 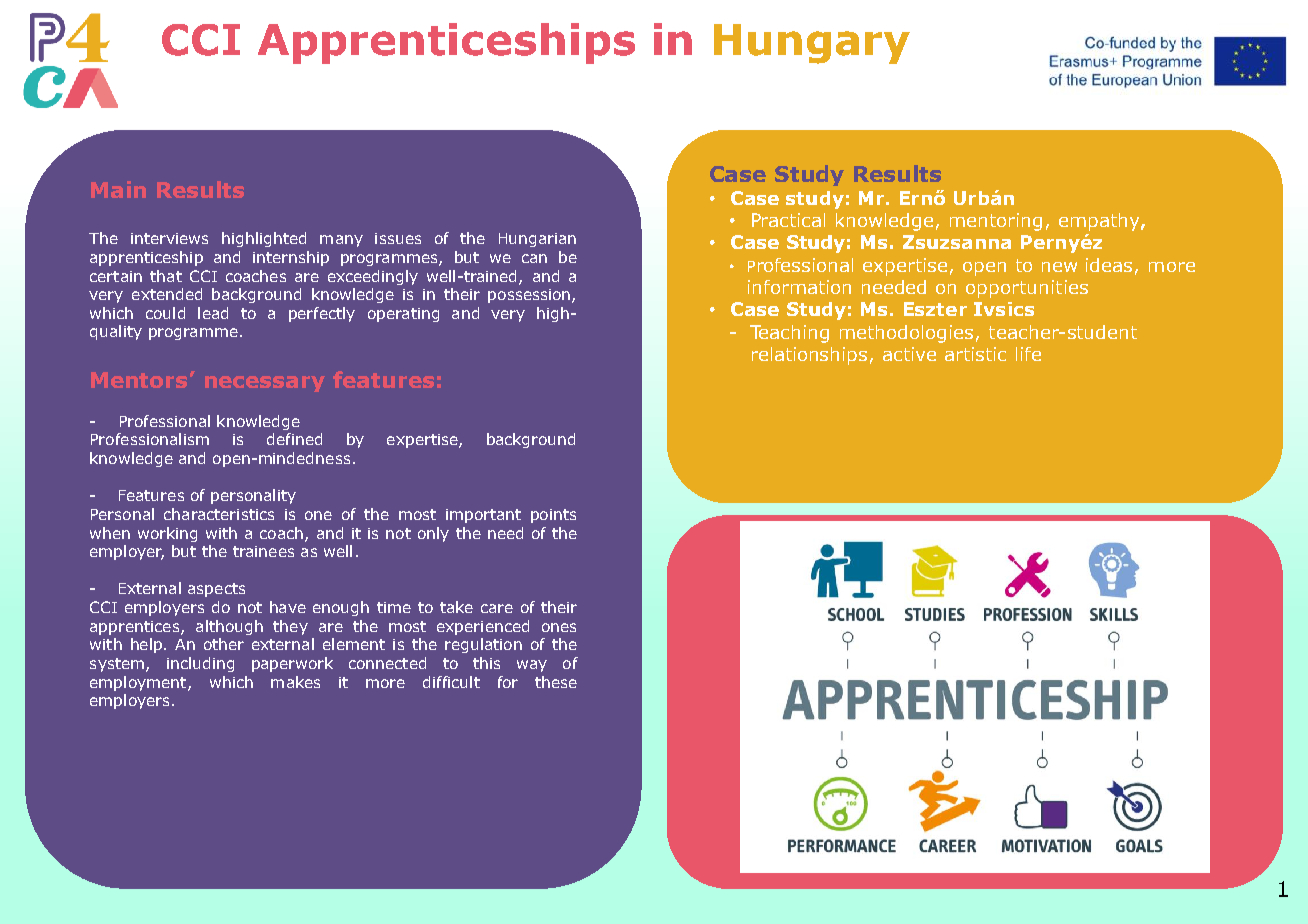 I want to click on including, so click(x=200, y=664).
